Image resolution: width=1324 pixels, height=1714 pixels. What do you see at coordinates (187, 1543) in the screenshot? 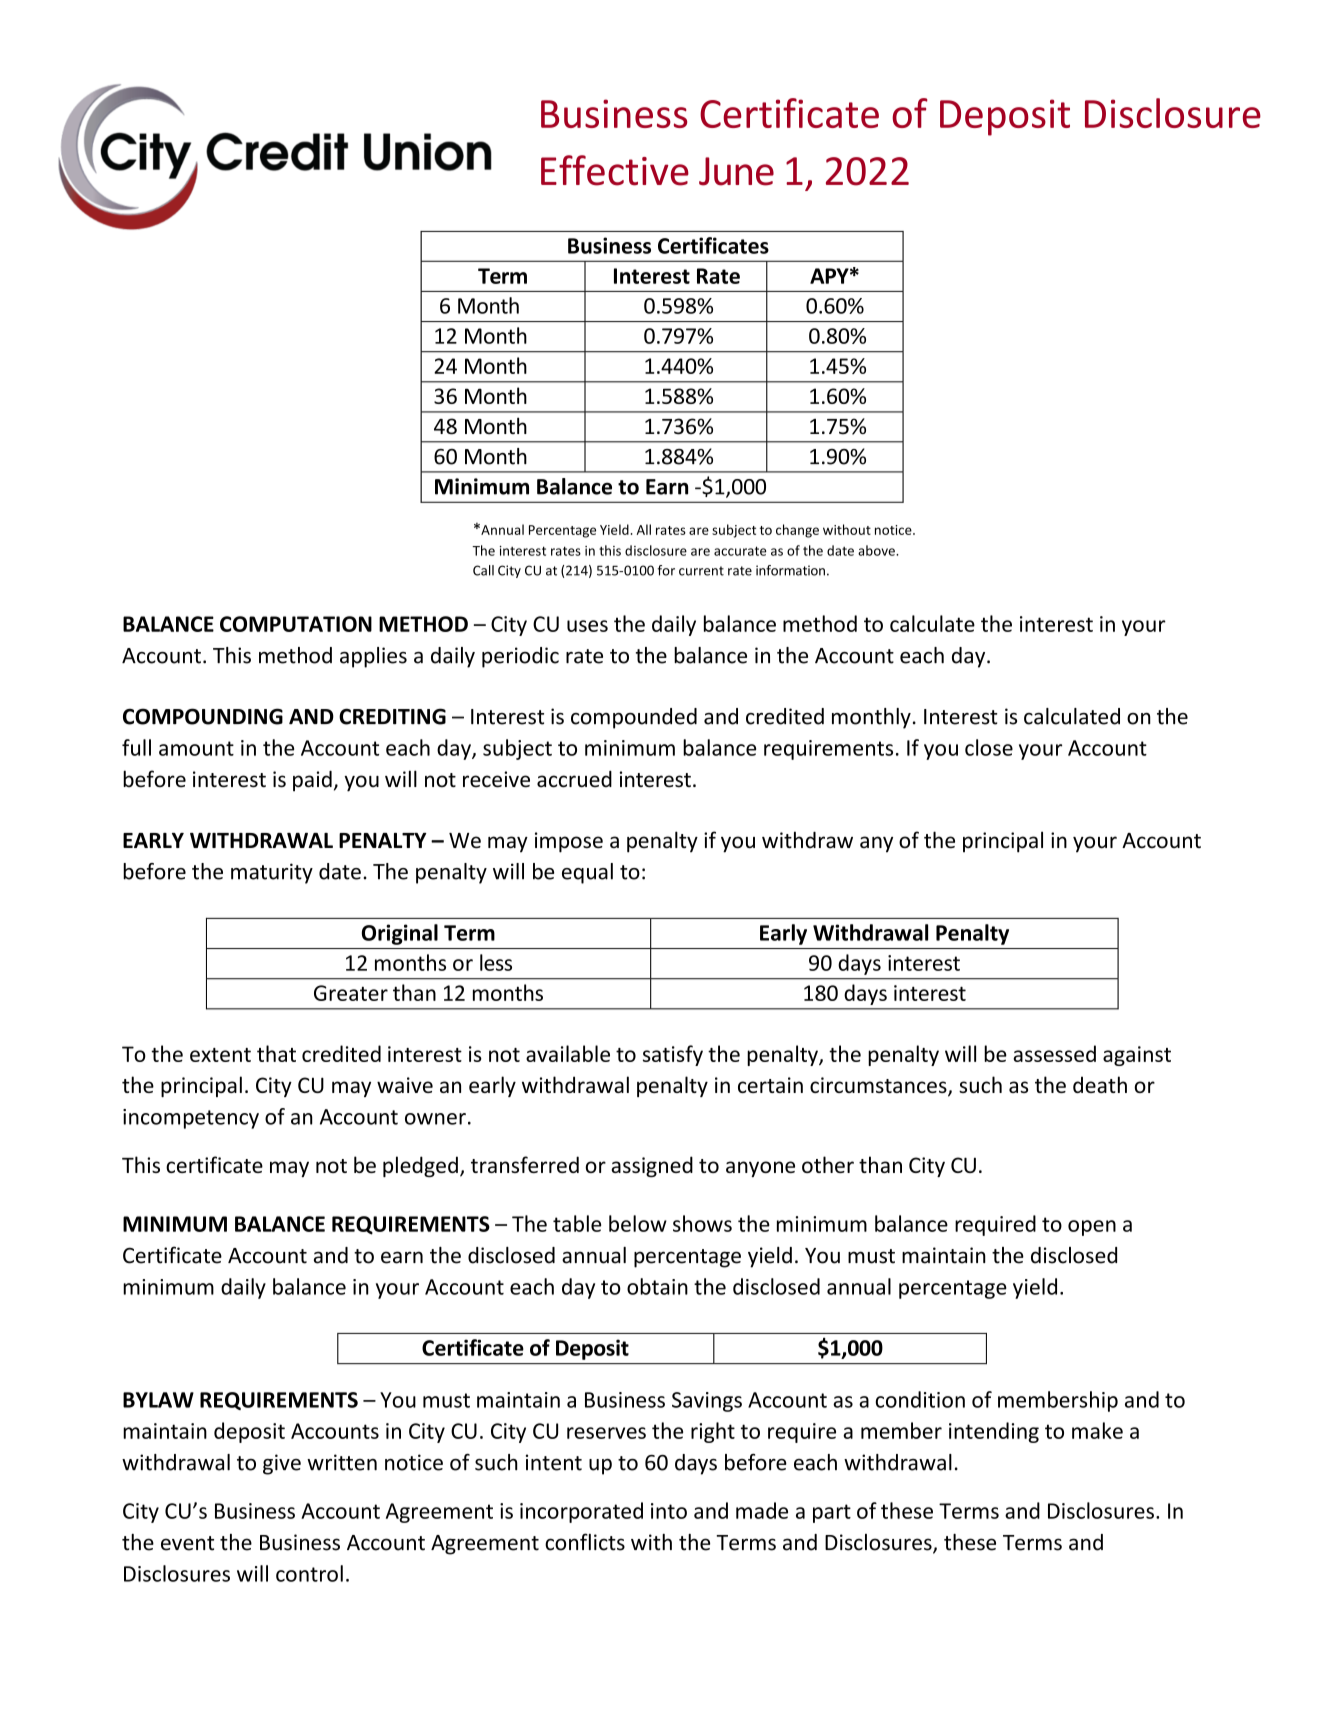
I see `event` at bounding box center [187, 1543].
